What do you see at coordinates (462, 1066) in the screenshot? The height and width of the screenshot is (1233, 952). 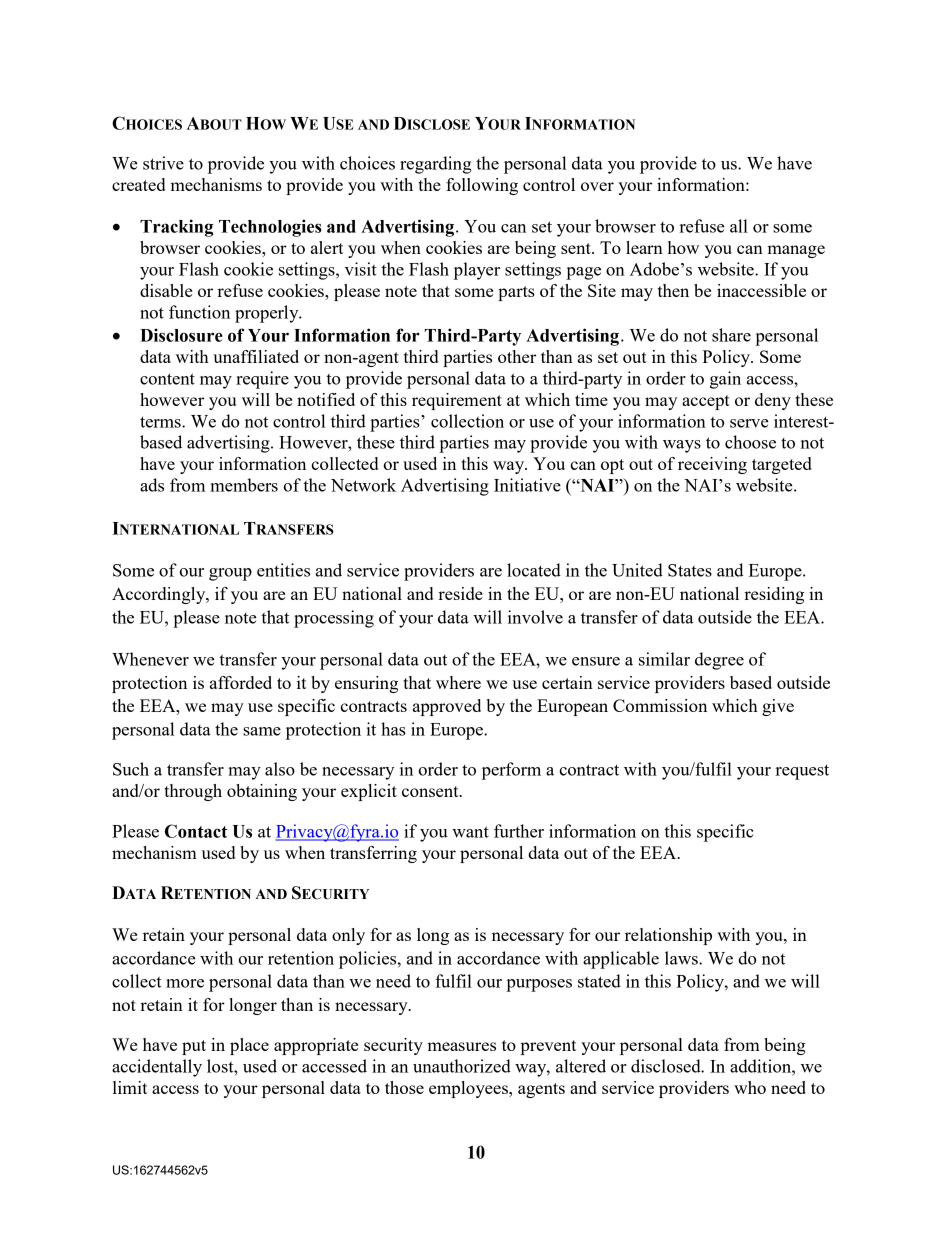 I see `unauthorized` at bounding box center [462, 1066].
